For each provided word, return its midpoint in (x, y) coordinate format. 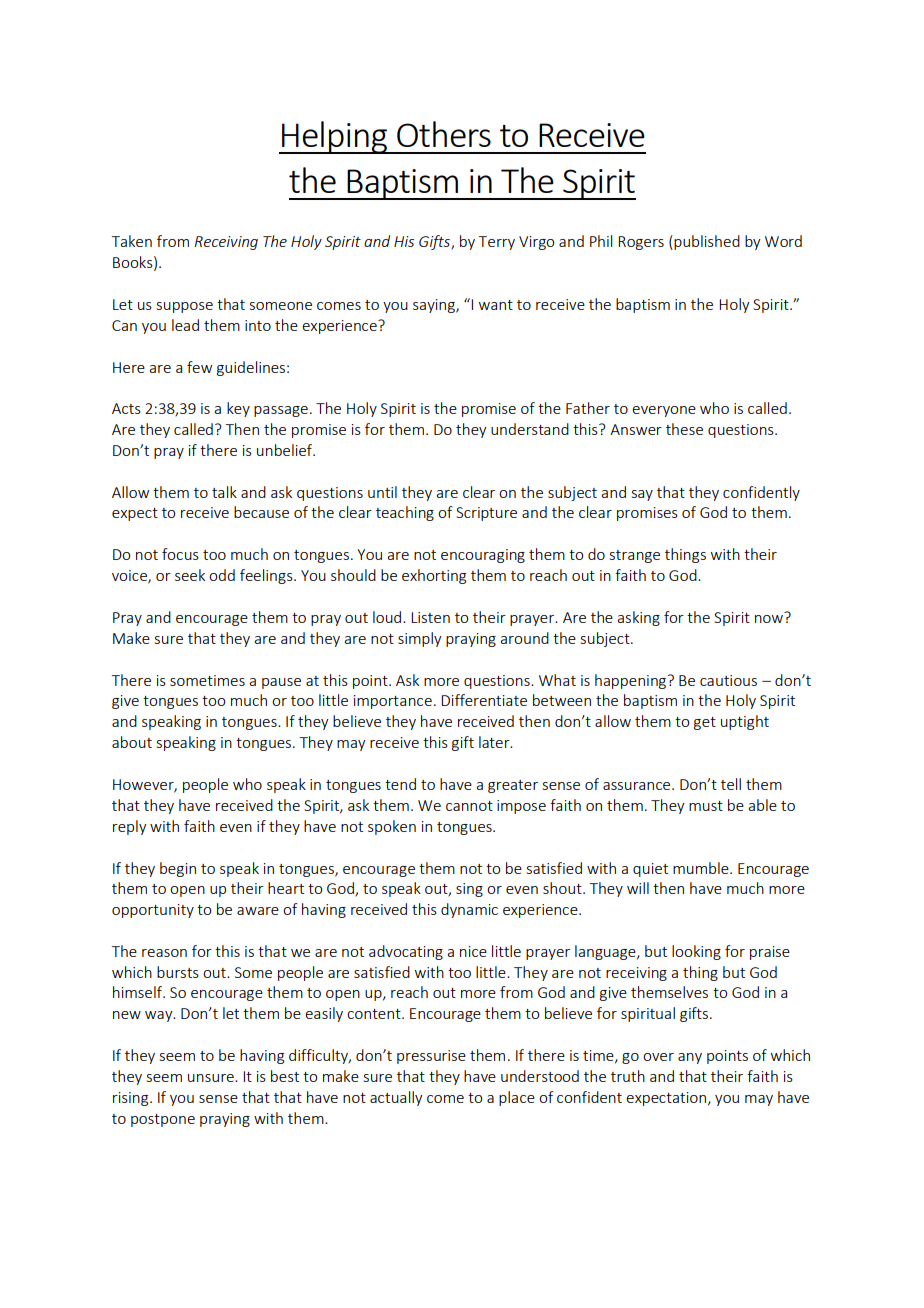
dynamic (469, 910)
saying (435, 306)
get (705, 723)
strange (635, 556)
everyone (664, 411)
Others (444, 134)
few (199, 367)
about (132, 742)
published (707, 242)
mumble (702, 868)
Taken (132, 241)
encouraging (483, 556)
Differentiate (484, 700)
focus (180, 554)
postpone (163, 1120)
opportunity (153, 911)
